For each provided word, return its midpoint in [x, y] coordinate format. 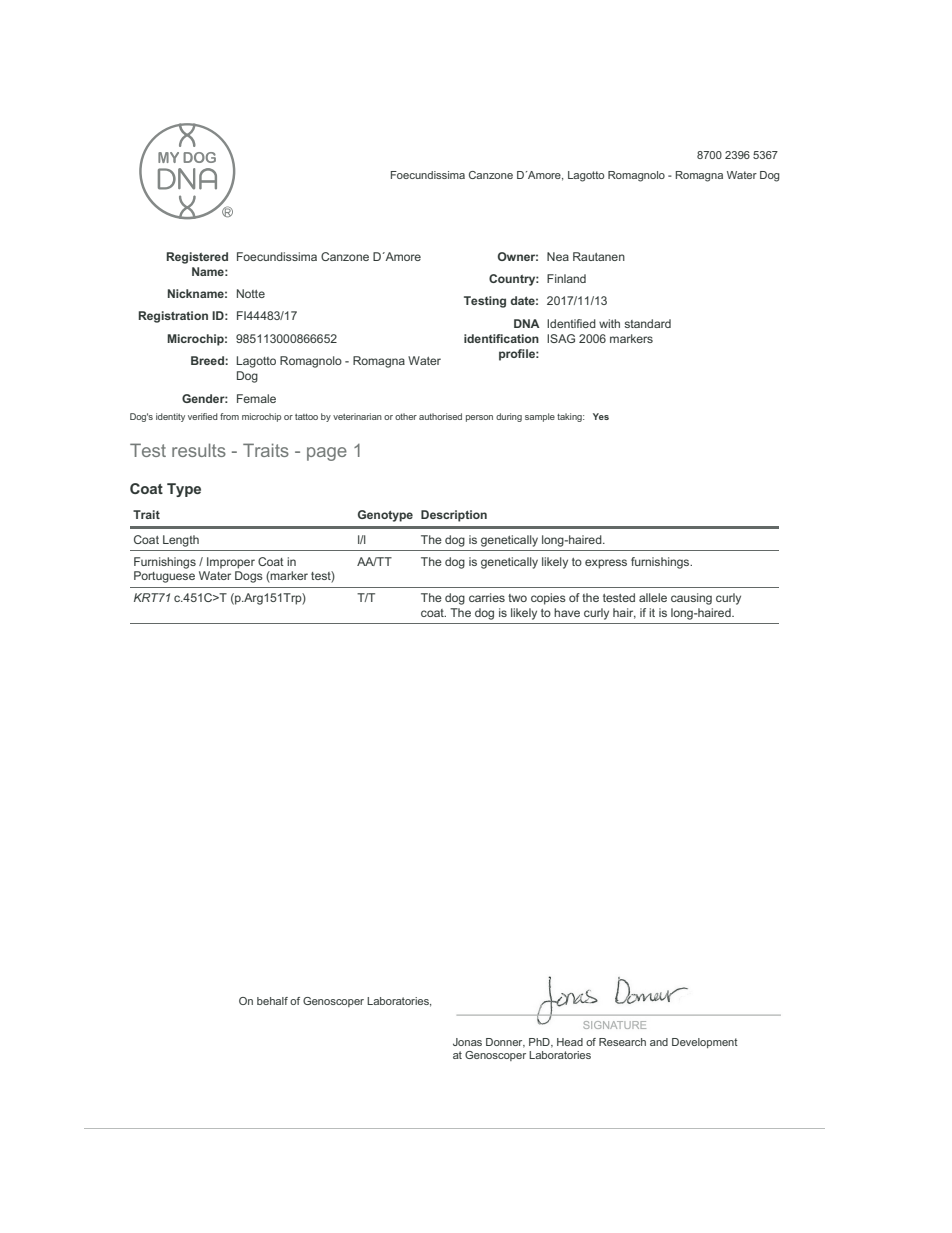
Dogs [249, 577]
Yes [601, 416]
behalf [272, 1001]
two [517, 598]
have [567, 612]
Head [570, 1042]
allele [653, 597]
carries [487, 597]
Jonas [467, 1042]
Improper [231, 563]
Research [622, 1042]
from [229, 416]
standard [647, 323]
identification [501, 338]
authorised [440, 416]
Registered [197, 258]
